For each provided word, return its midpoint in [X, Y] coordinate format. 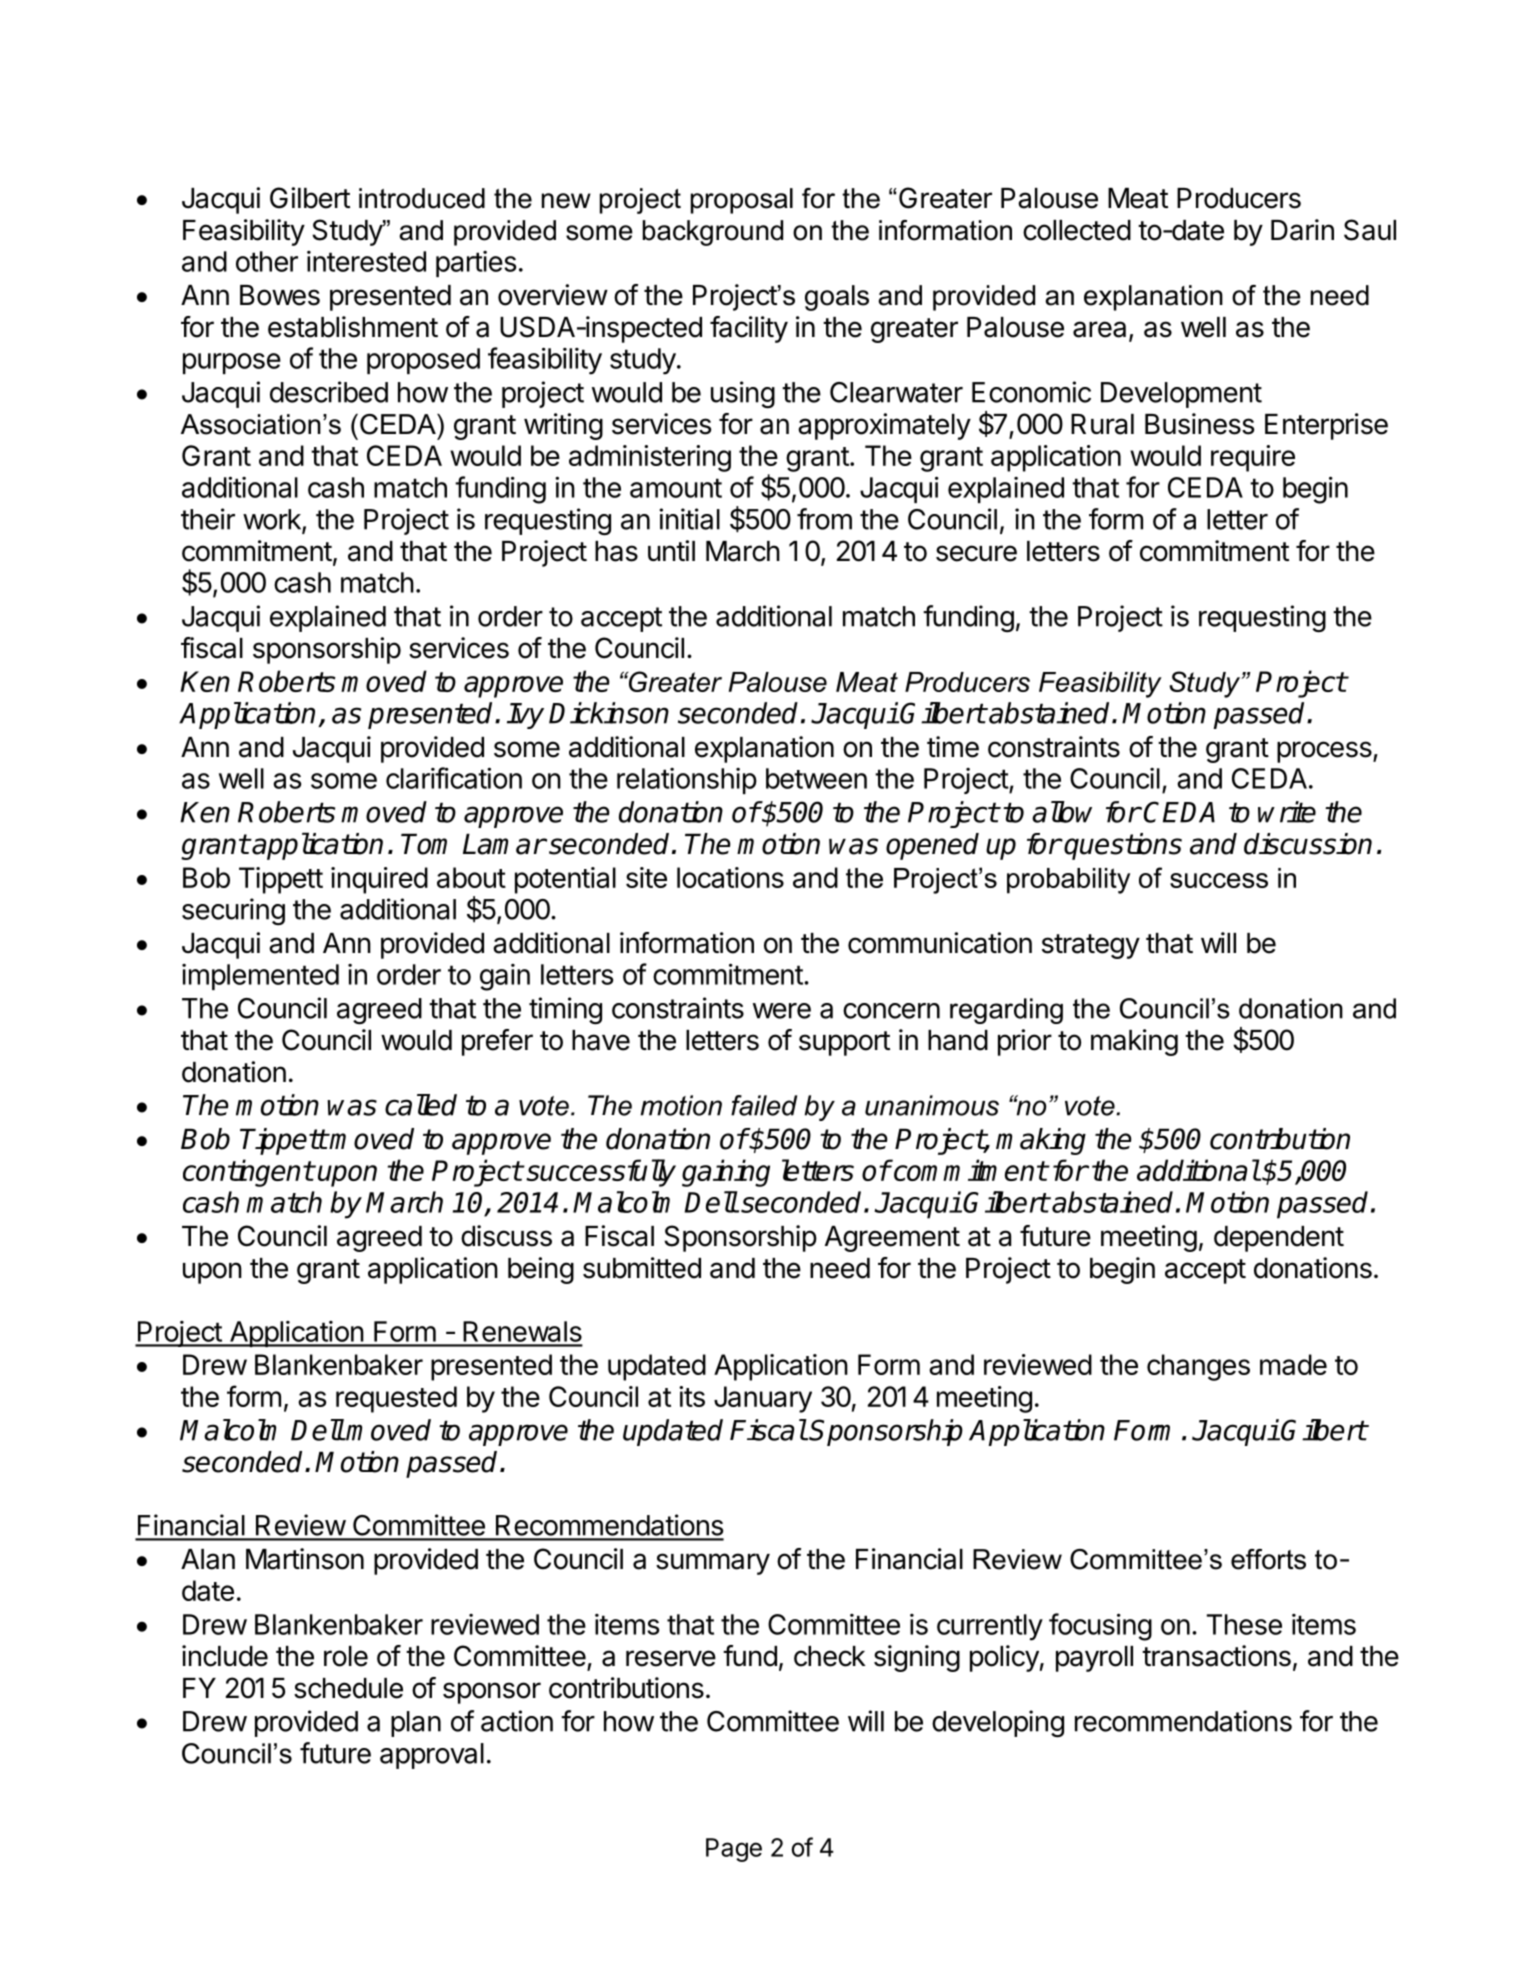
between [816, 778]
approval [432, 1756]
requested [396, 1399]
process [1325, 752]
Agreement [892, 1239]
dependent [1279, 1239]
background [713, 233]
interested [366, 261]
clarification [454, 778]
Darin [1302, 230]
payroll [1094, 1659]
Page [734, 1850]
